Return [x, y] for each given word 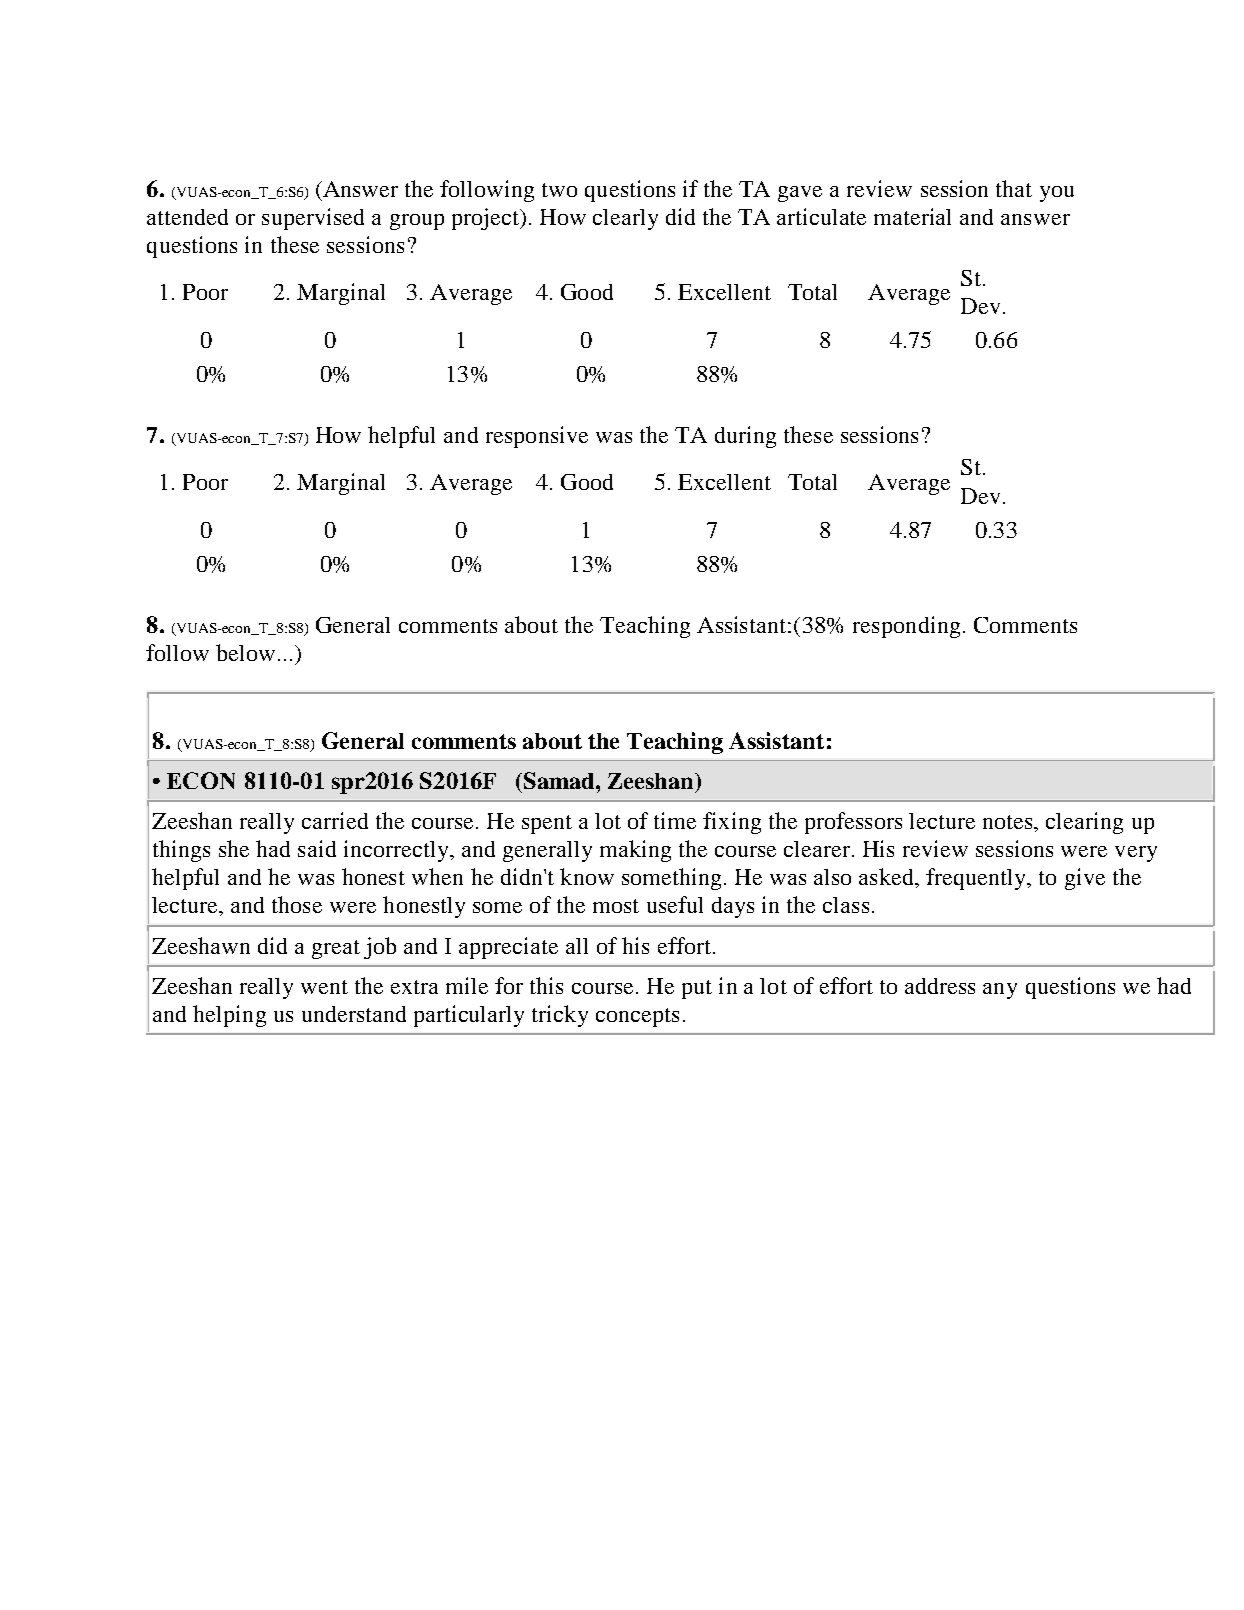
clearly [625, 219]
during [745, 437]
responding [906, 627]
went [324, 987]
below [245, 652]
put [697, 989]
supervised [313, 219]
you [1057, 194]
